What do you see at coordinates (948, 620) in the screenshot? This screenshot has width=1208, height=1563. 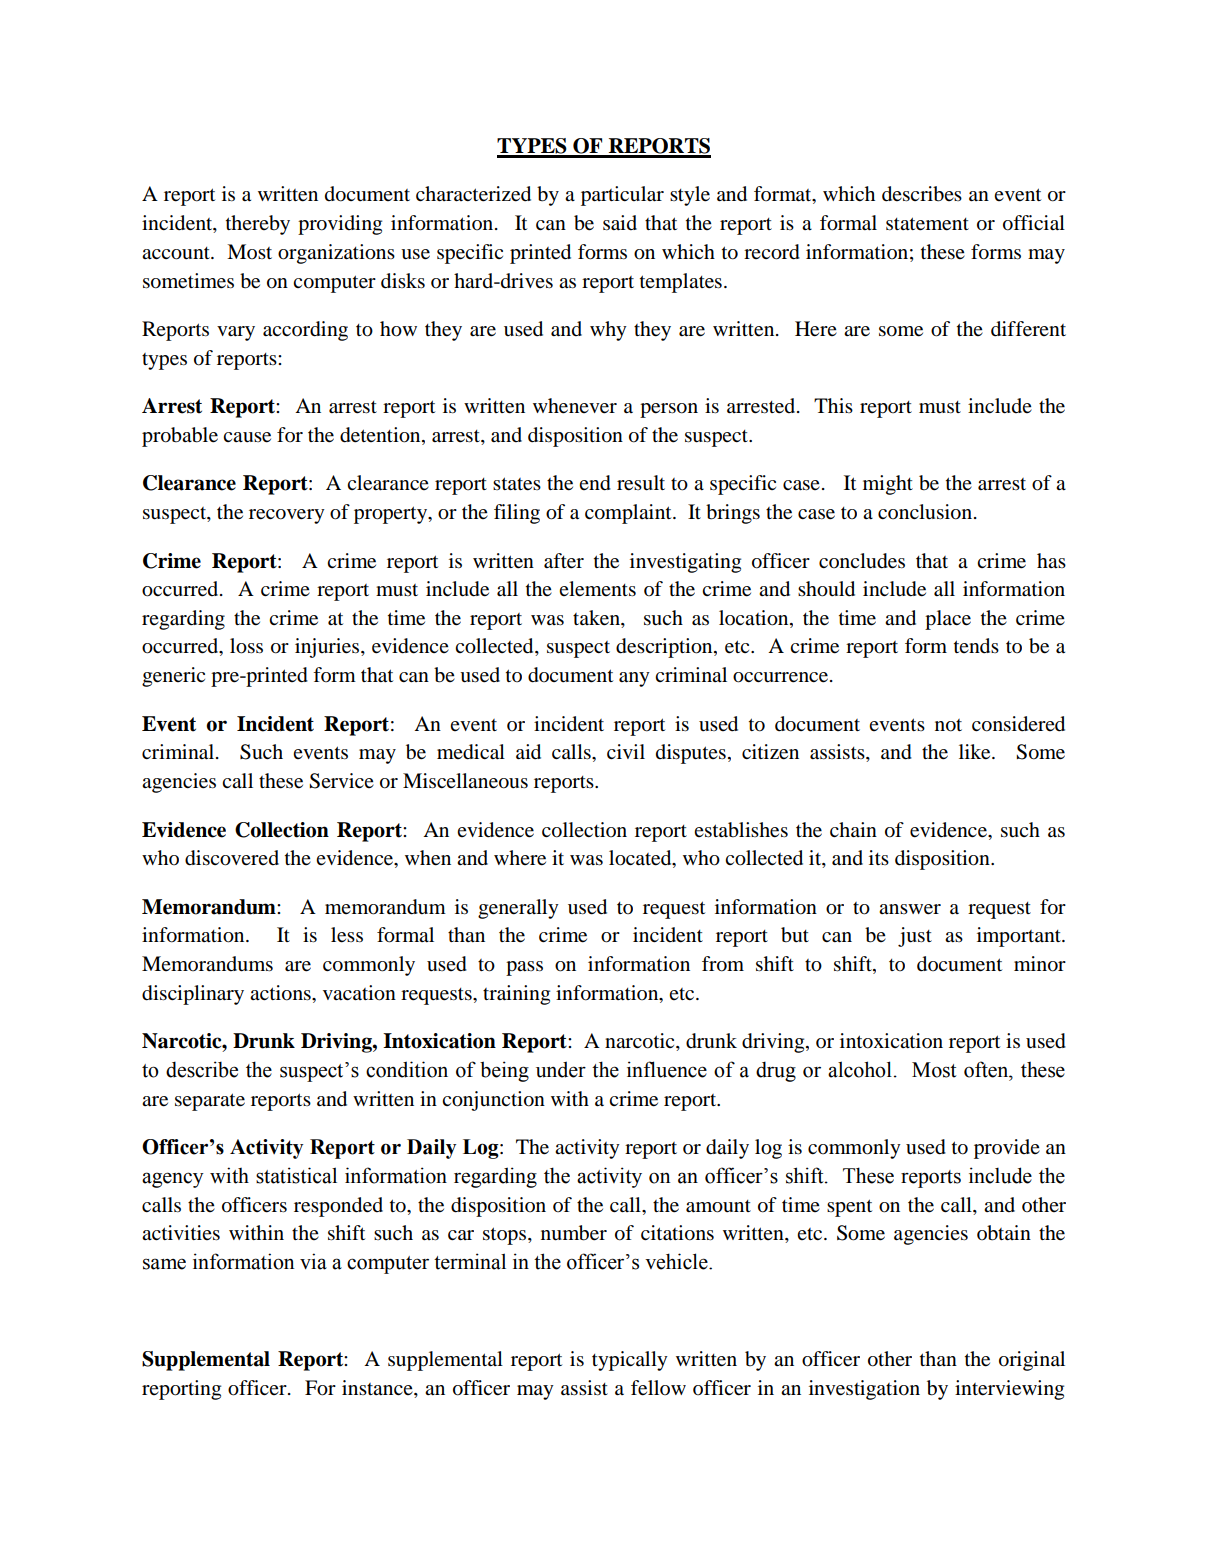 I see `place` at bounding box center [948, 620].
